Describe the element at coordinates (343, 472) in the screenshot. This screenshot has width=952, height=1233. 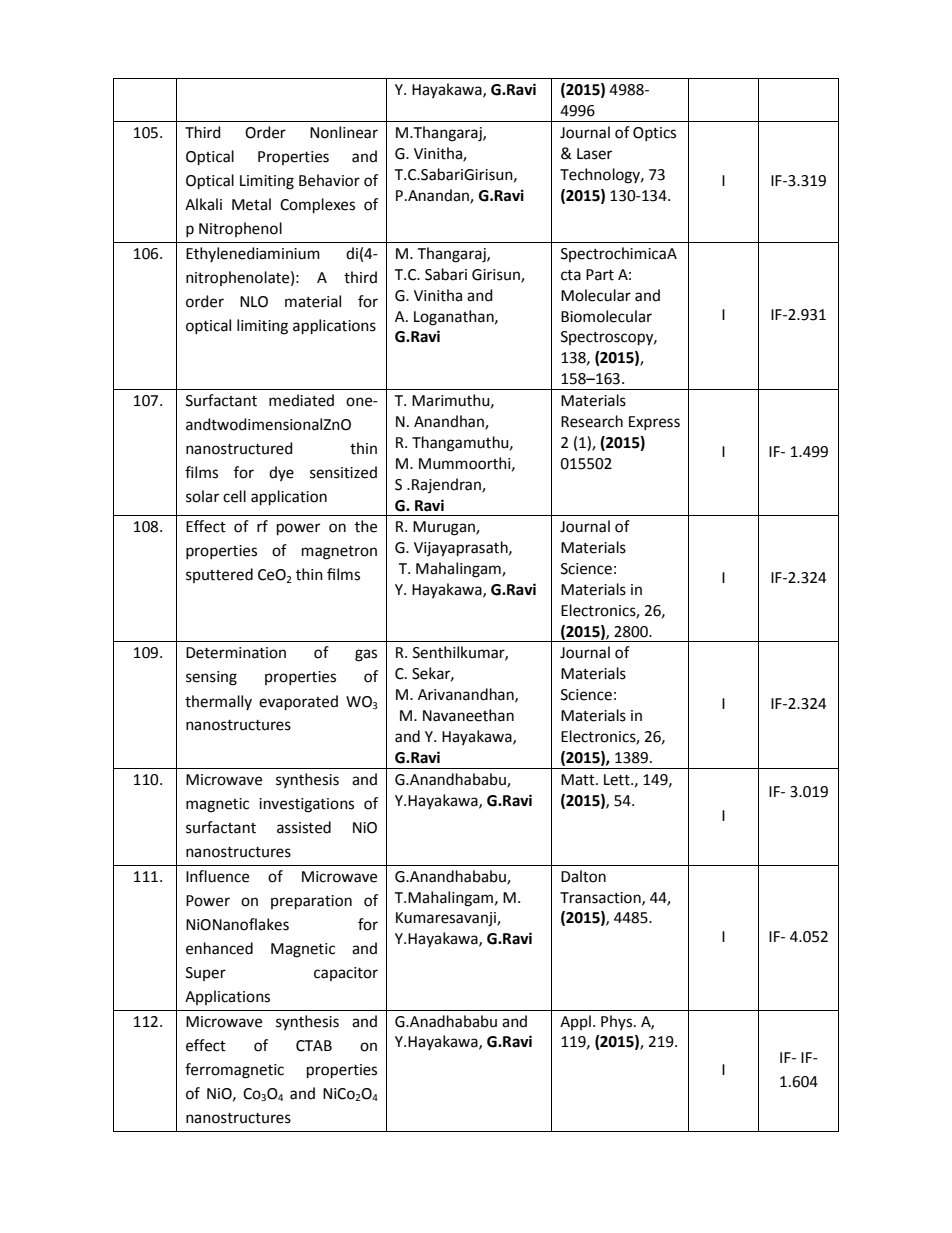
I see `sensitized` at that location.
